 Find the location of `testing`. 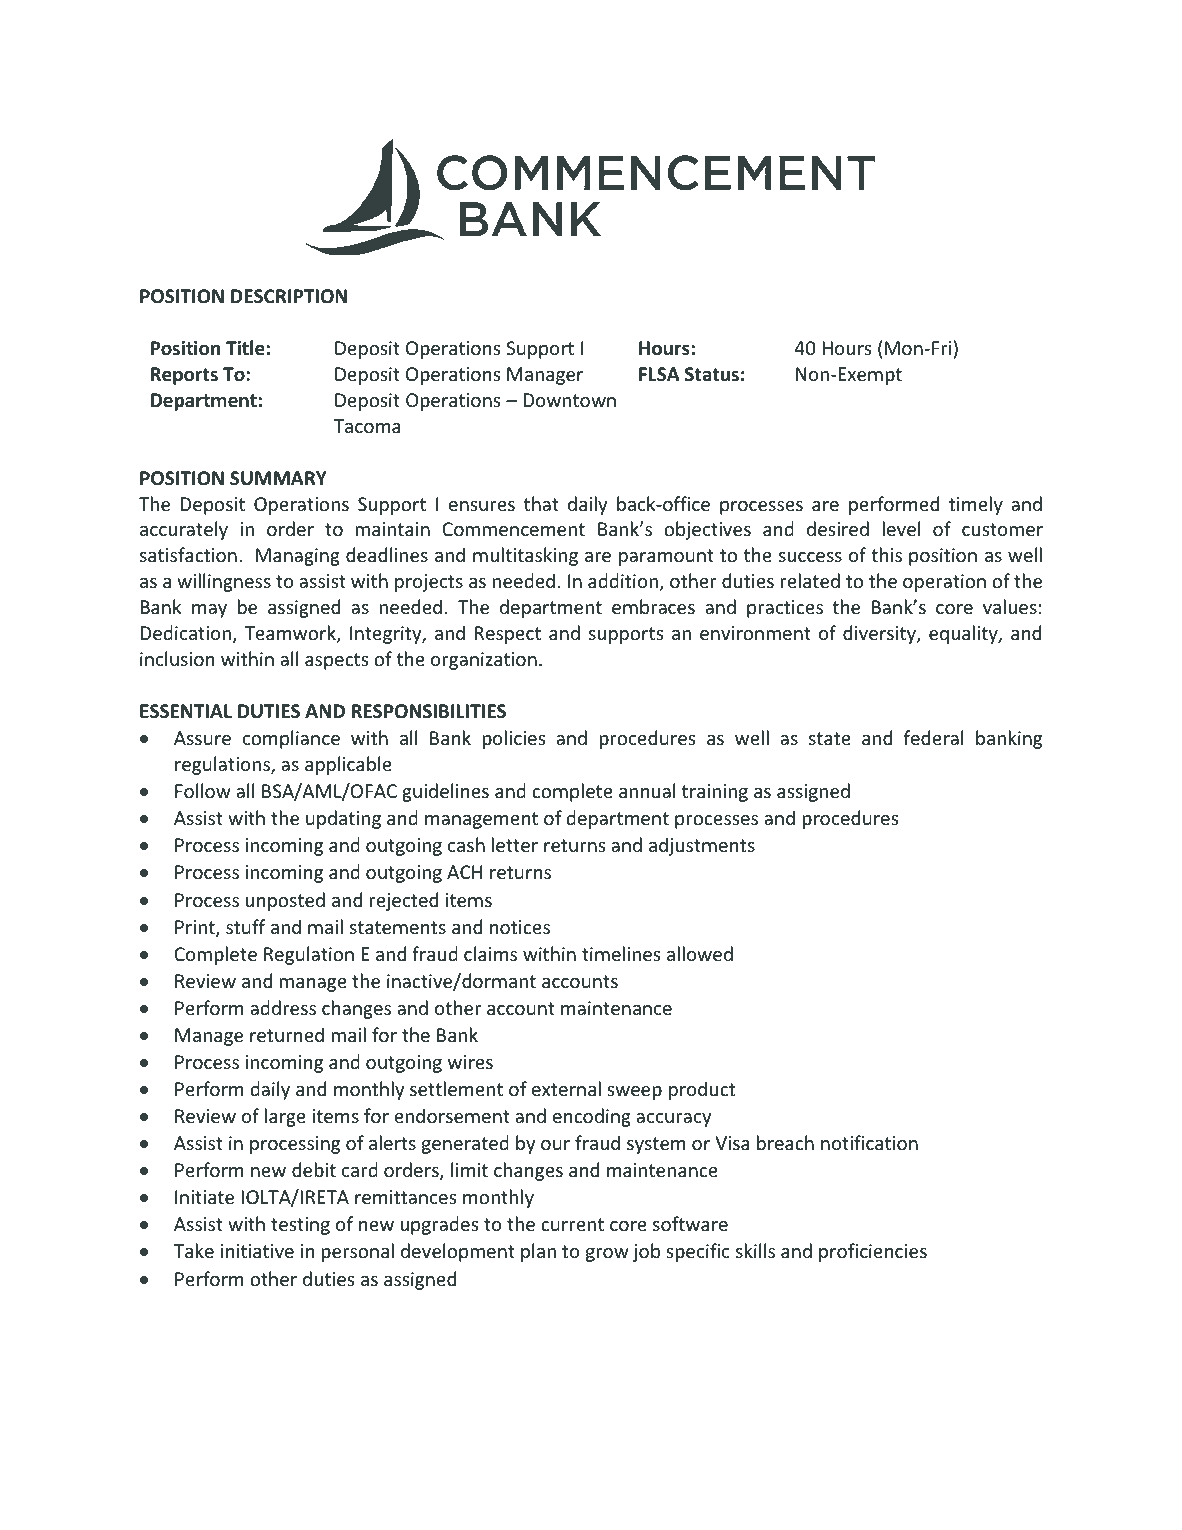

testing is located at coordinates (300, 1226).
